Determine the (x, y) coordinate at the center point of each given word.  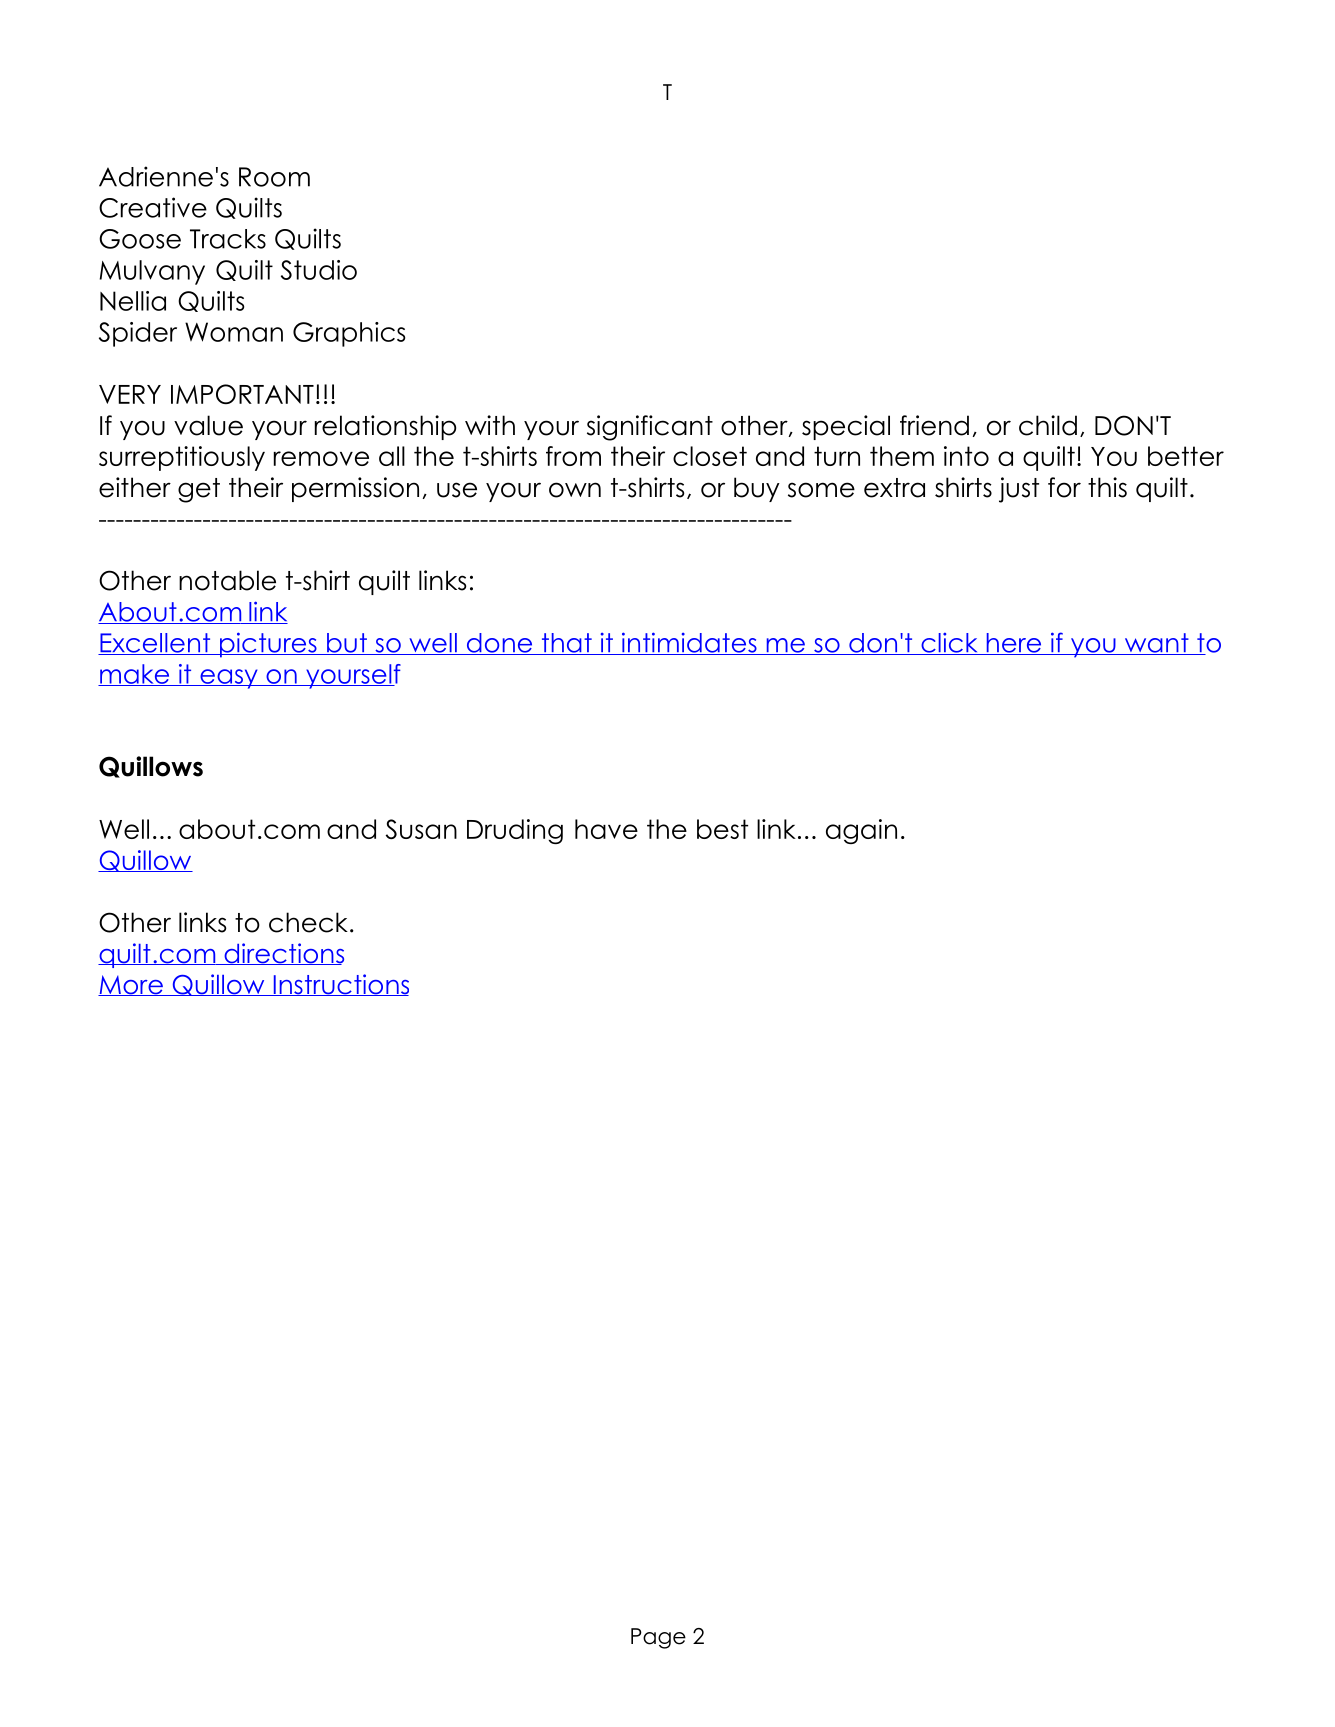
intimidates (689, 643)
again (861, 831)
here (1014, 644)
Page (658, 1638)
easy (229, 679)
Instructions (340, 985)
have (606, 829)
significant (650, 428)
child (1048, 425)
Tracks (228, 239)
